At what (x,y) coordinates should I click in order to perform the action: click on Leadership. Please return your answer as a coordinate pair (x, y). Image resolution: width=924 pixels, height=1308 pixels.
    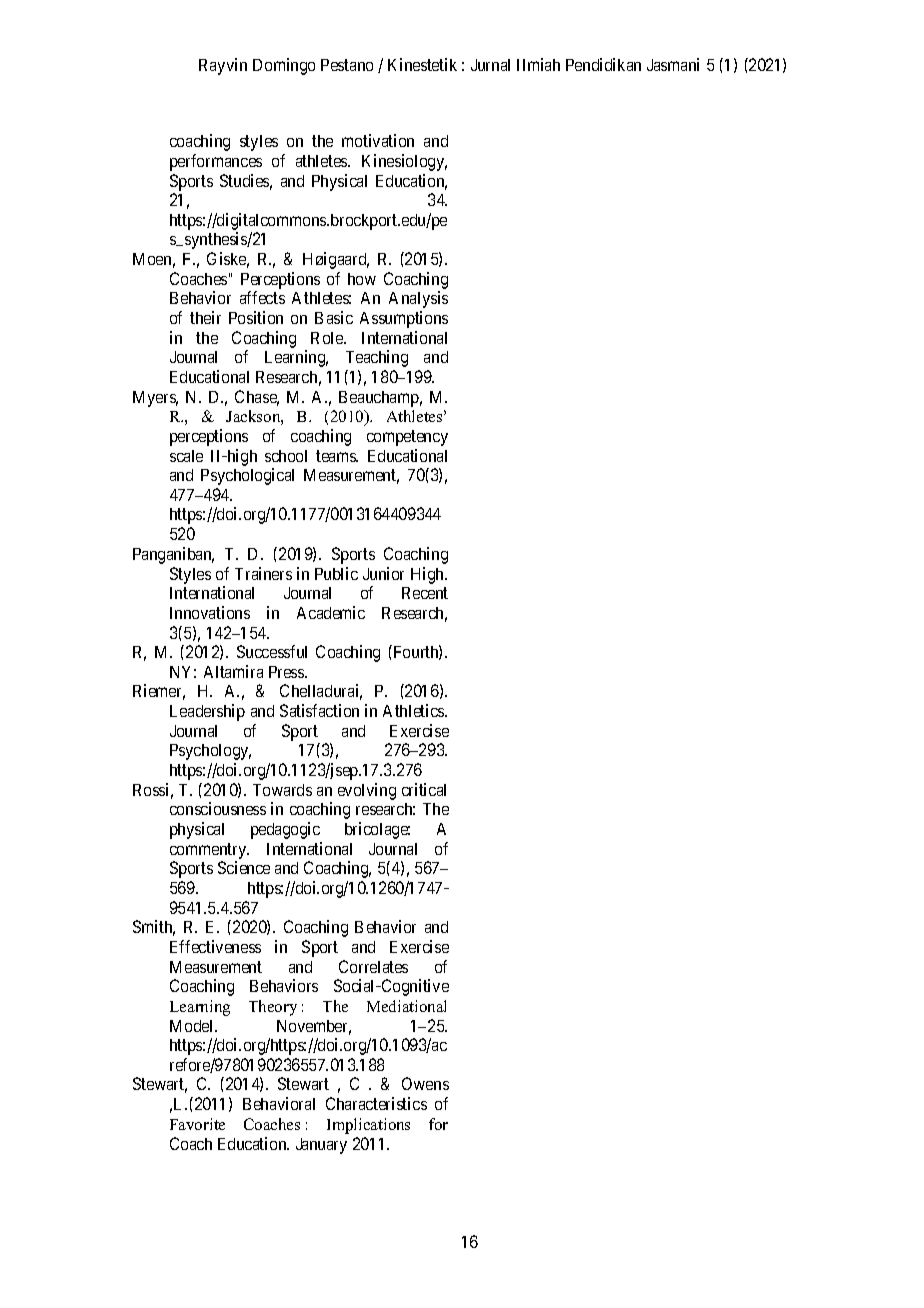
    Looking at the image, I should click on (207, 712).
